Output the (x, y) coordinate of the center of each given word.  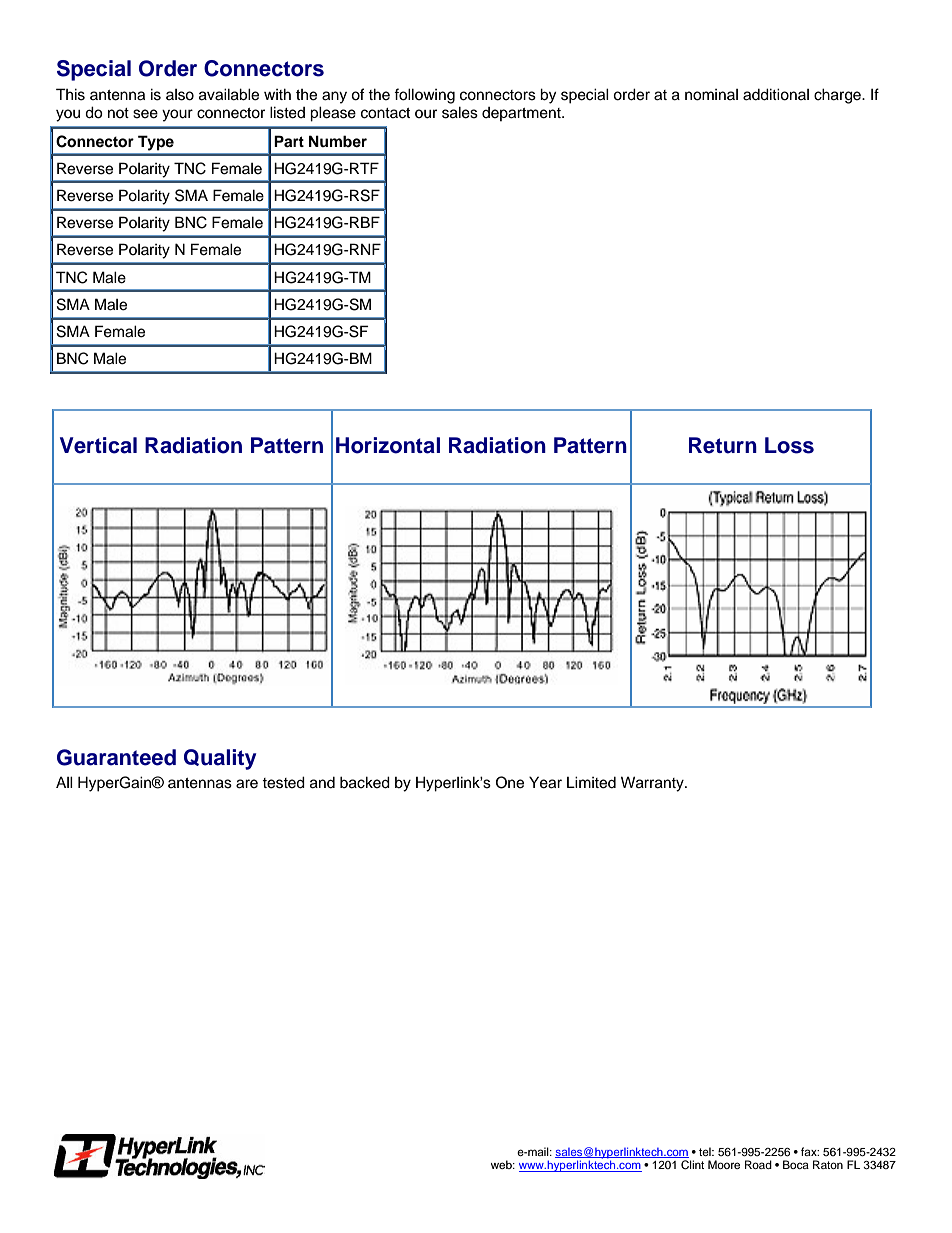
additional (776, 94)
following (424, 96)
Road (758, 1164)
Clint (692, 1165)
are (247, 784)
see (145, 114)
